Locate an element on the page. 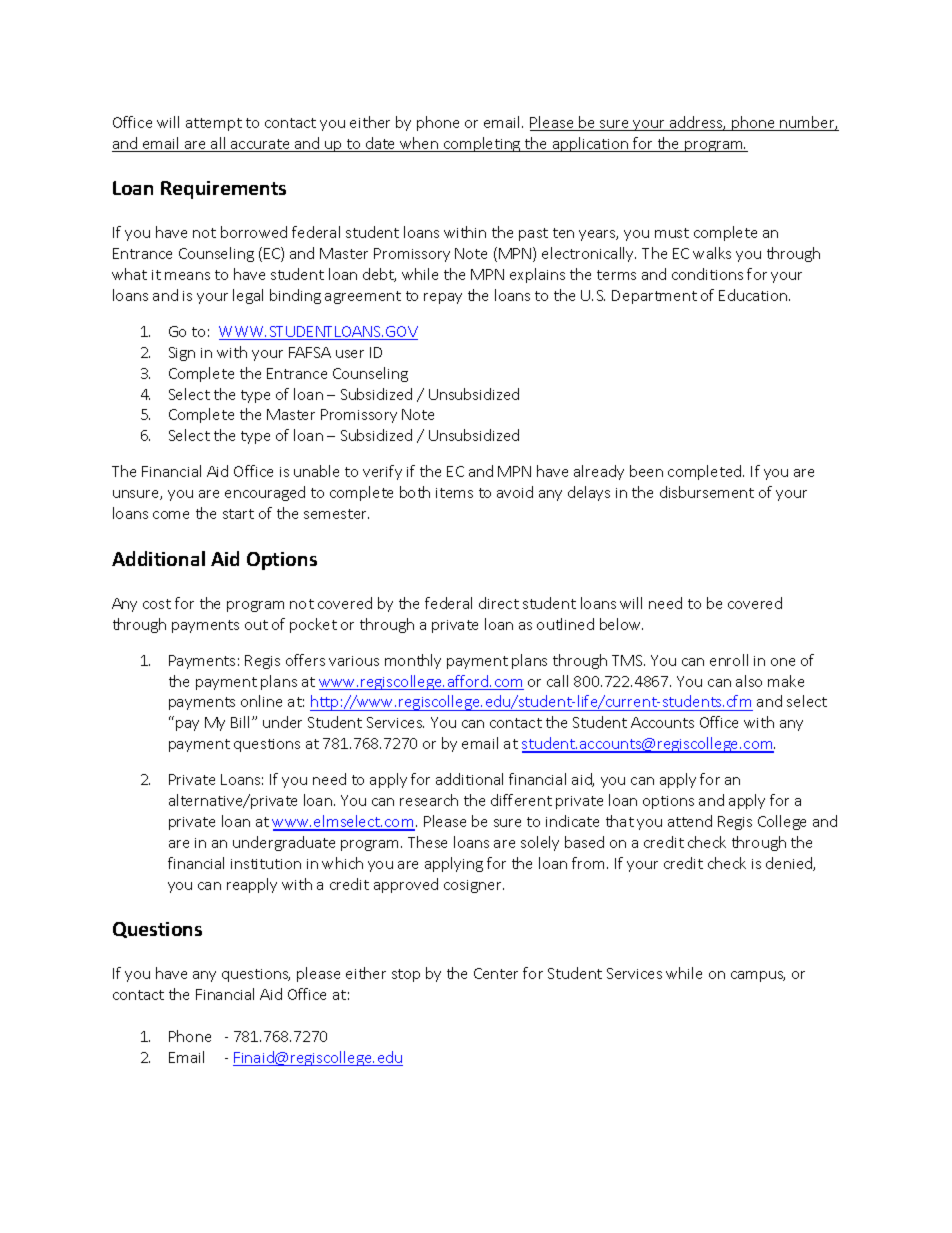  start is located at coordinates (238, 514).
